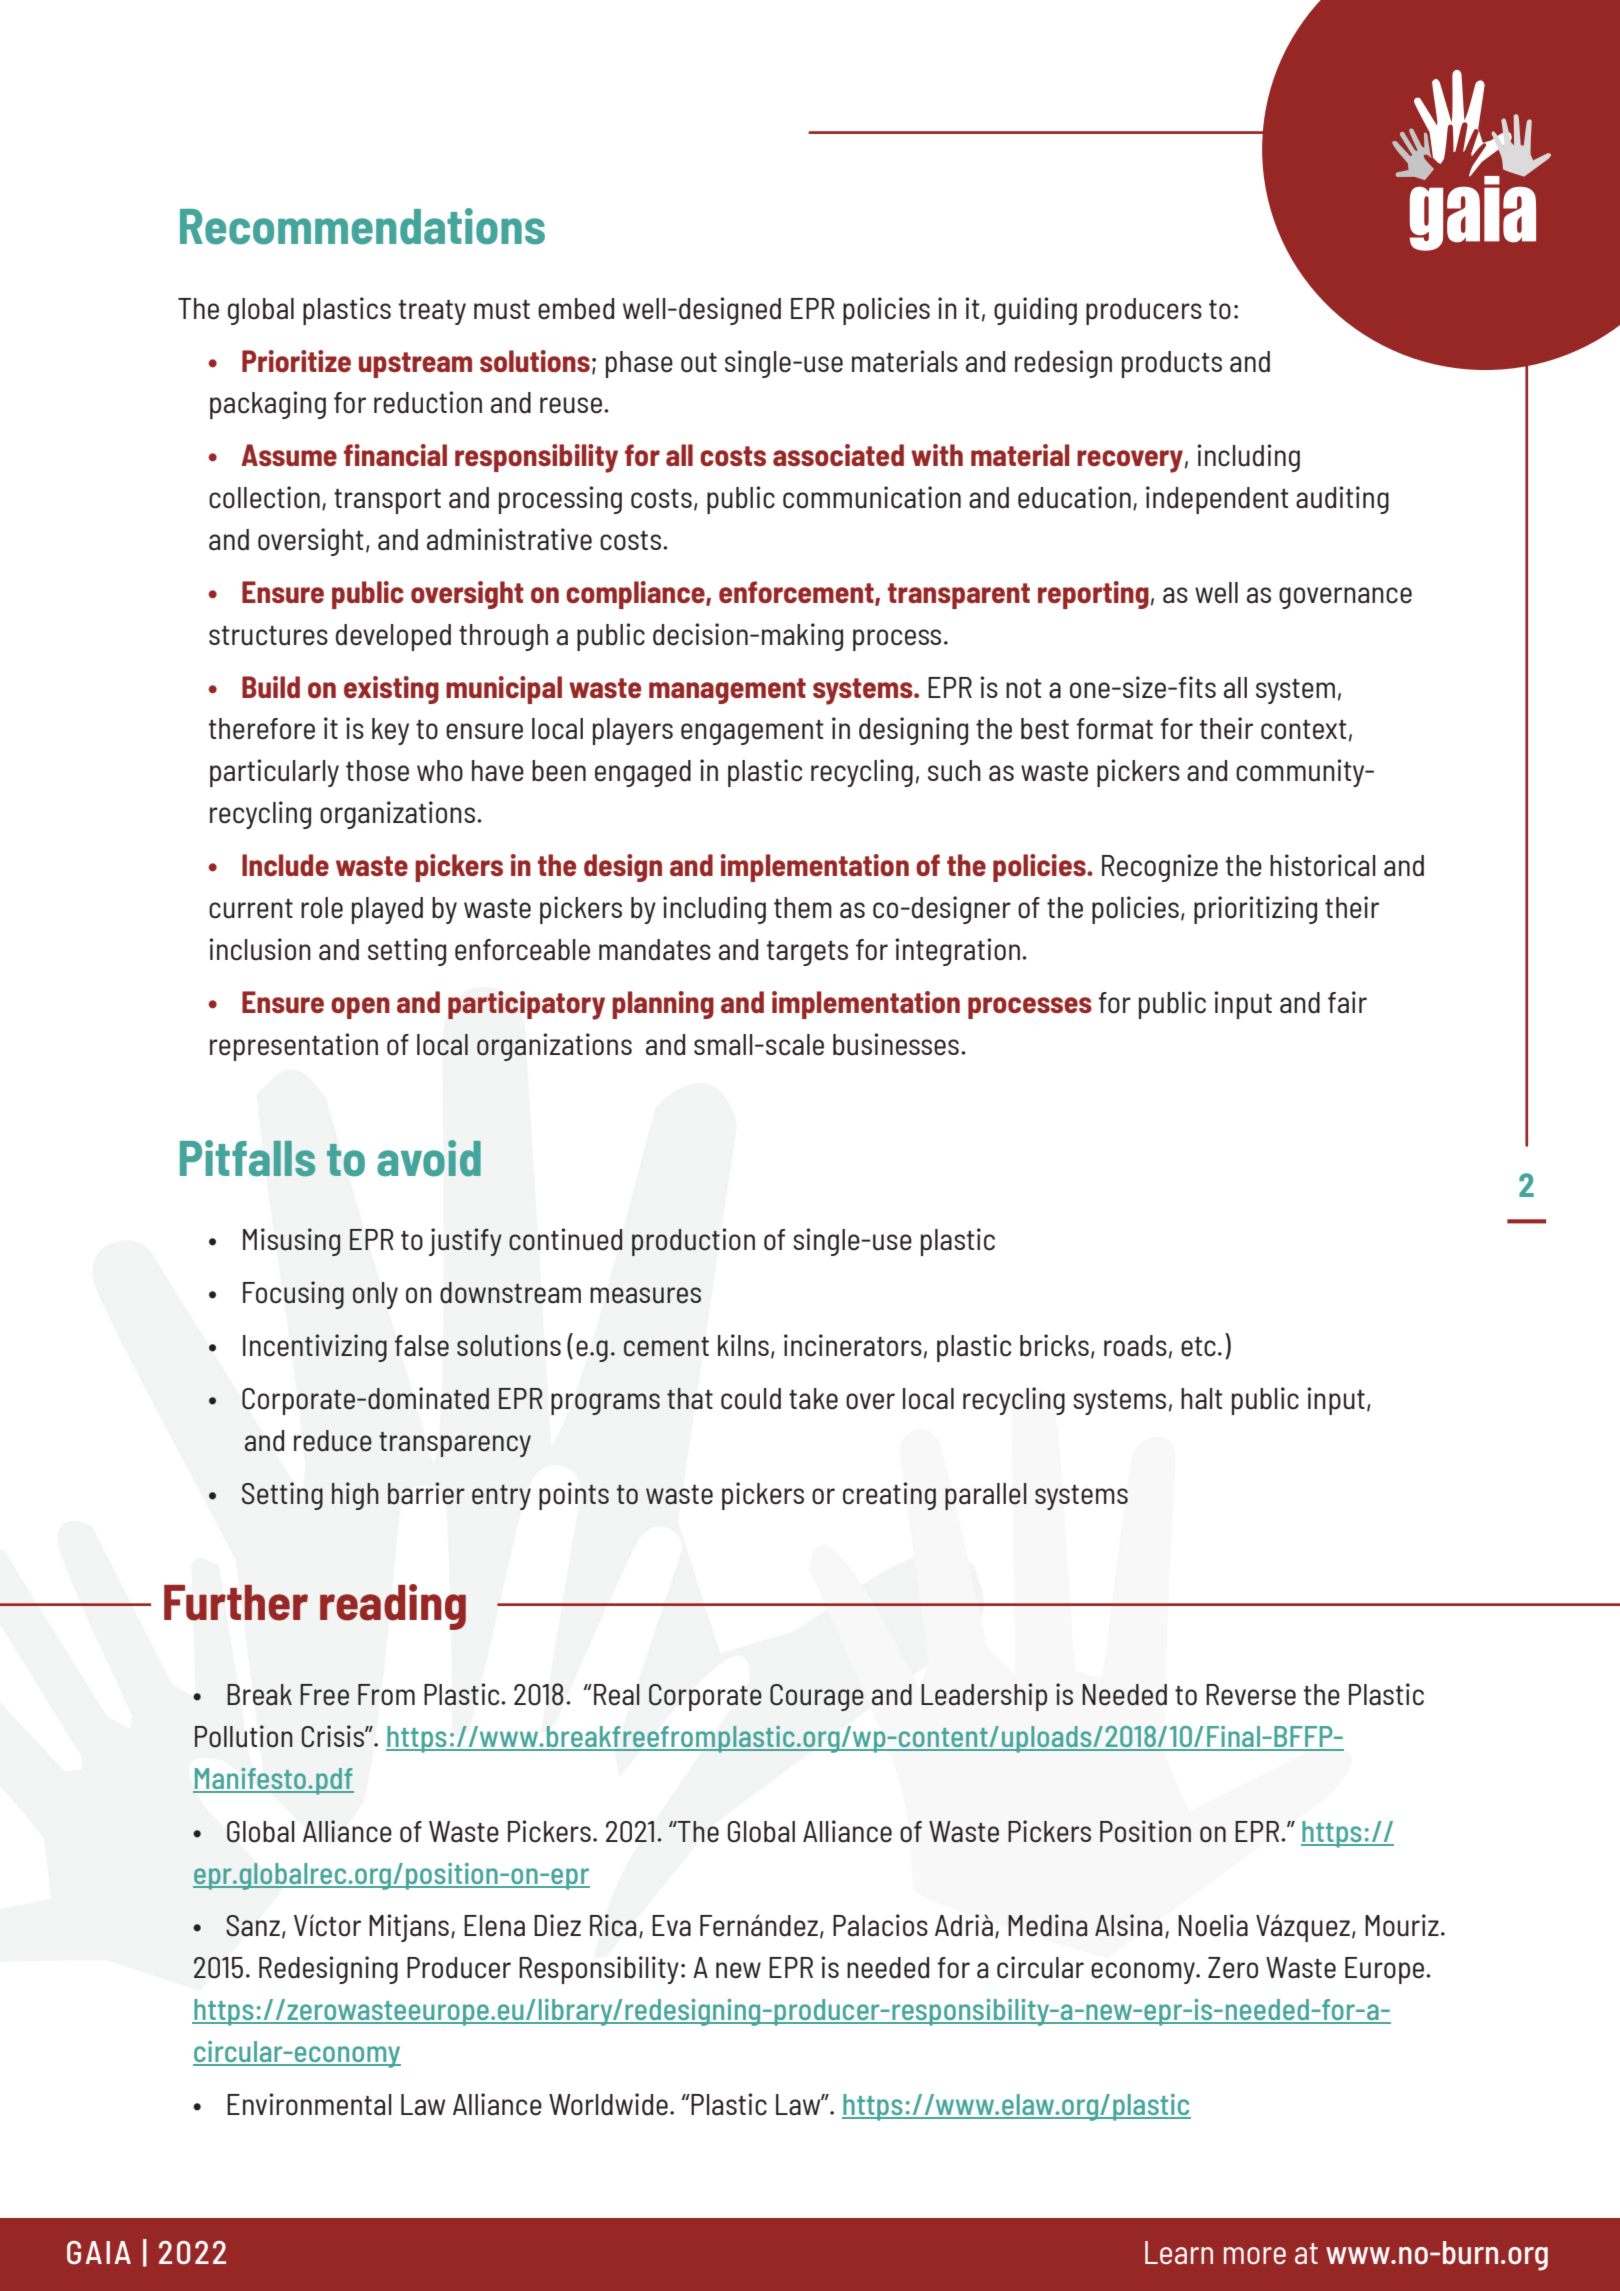 Image resolution: width=1620 pixels, height=2291 pixels. I want to click on Reverse, so click(1251, 1695).
